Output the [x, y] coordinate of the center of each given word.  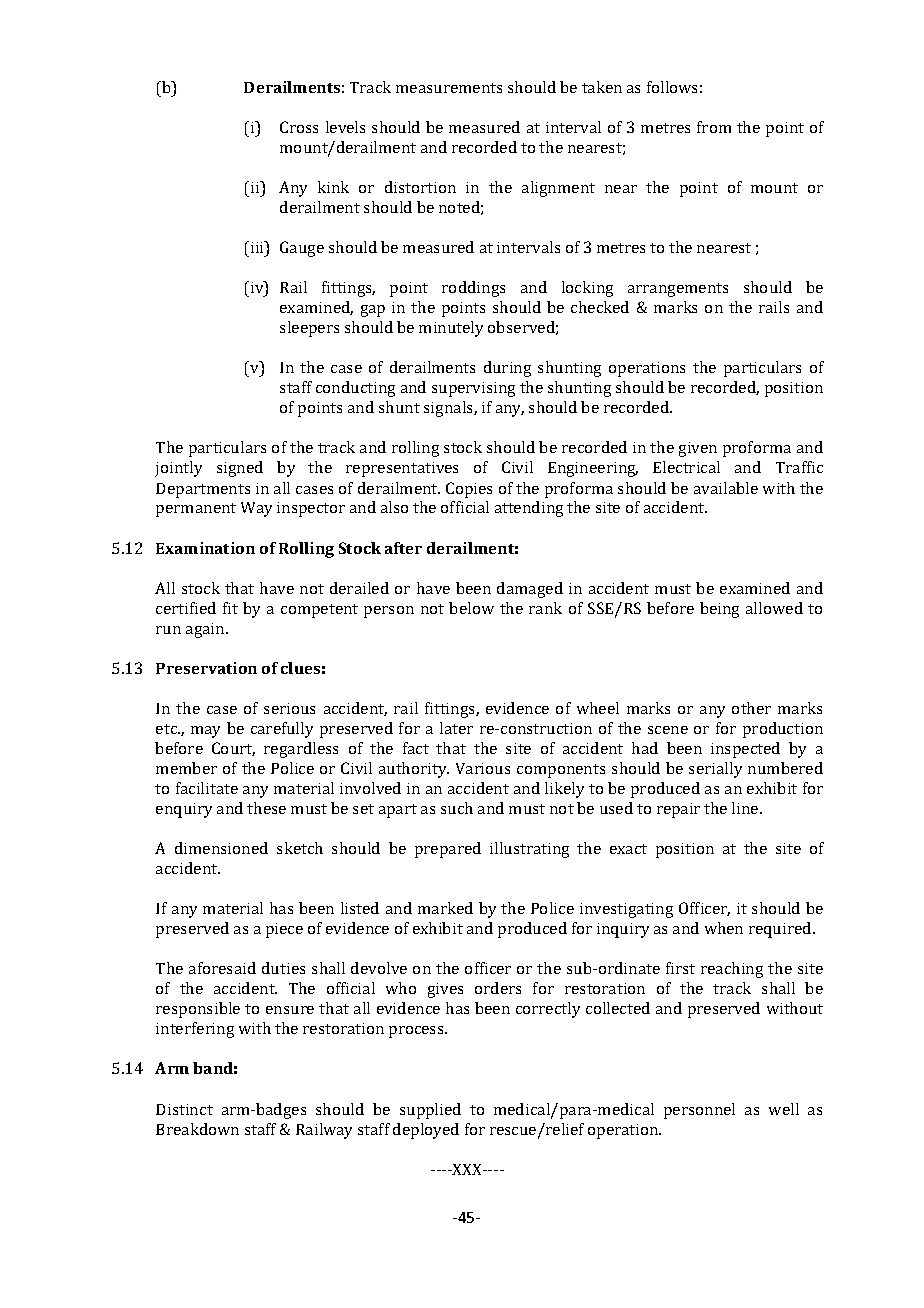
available [726, 488]
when [724, 928]
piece [284, 930]
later [456, 728]
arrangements [678, 290]
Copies [469, 490]
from [714, 127]
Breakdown [197, 1129]
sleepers [309, 329]
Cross [299, 127]
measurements [449, 88]
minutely [451, 329]
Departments [203, 490]
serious [289, 708]
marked [445, 908]
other [751, 708]
